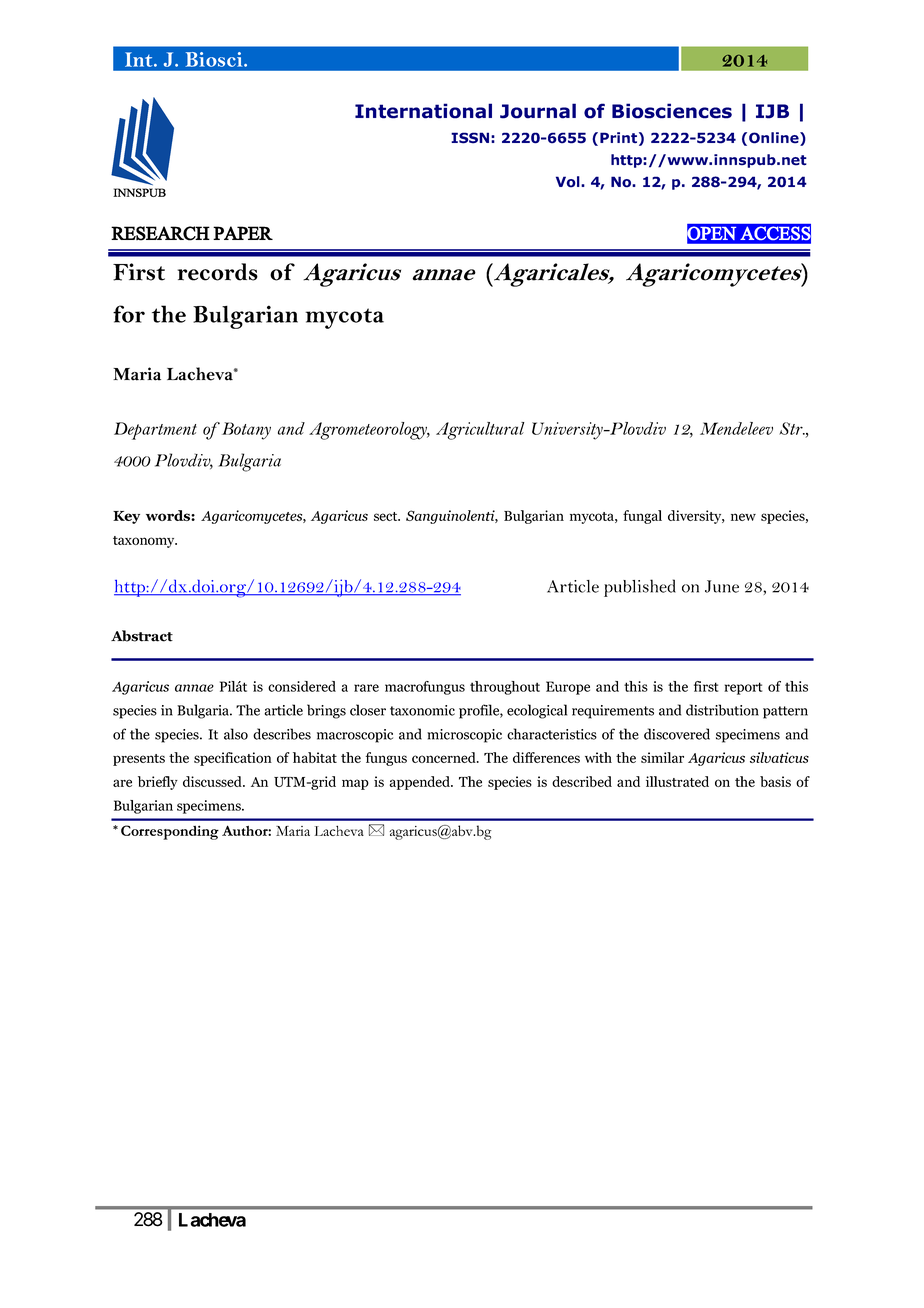  What do you see at coordinates (480, 431) in the screenshot?
I see `Agricultural` at bounding box center [480, 431].
